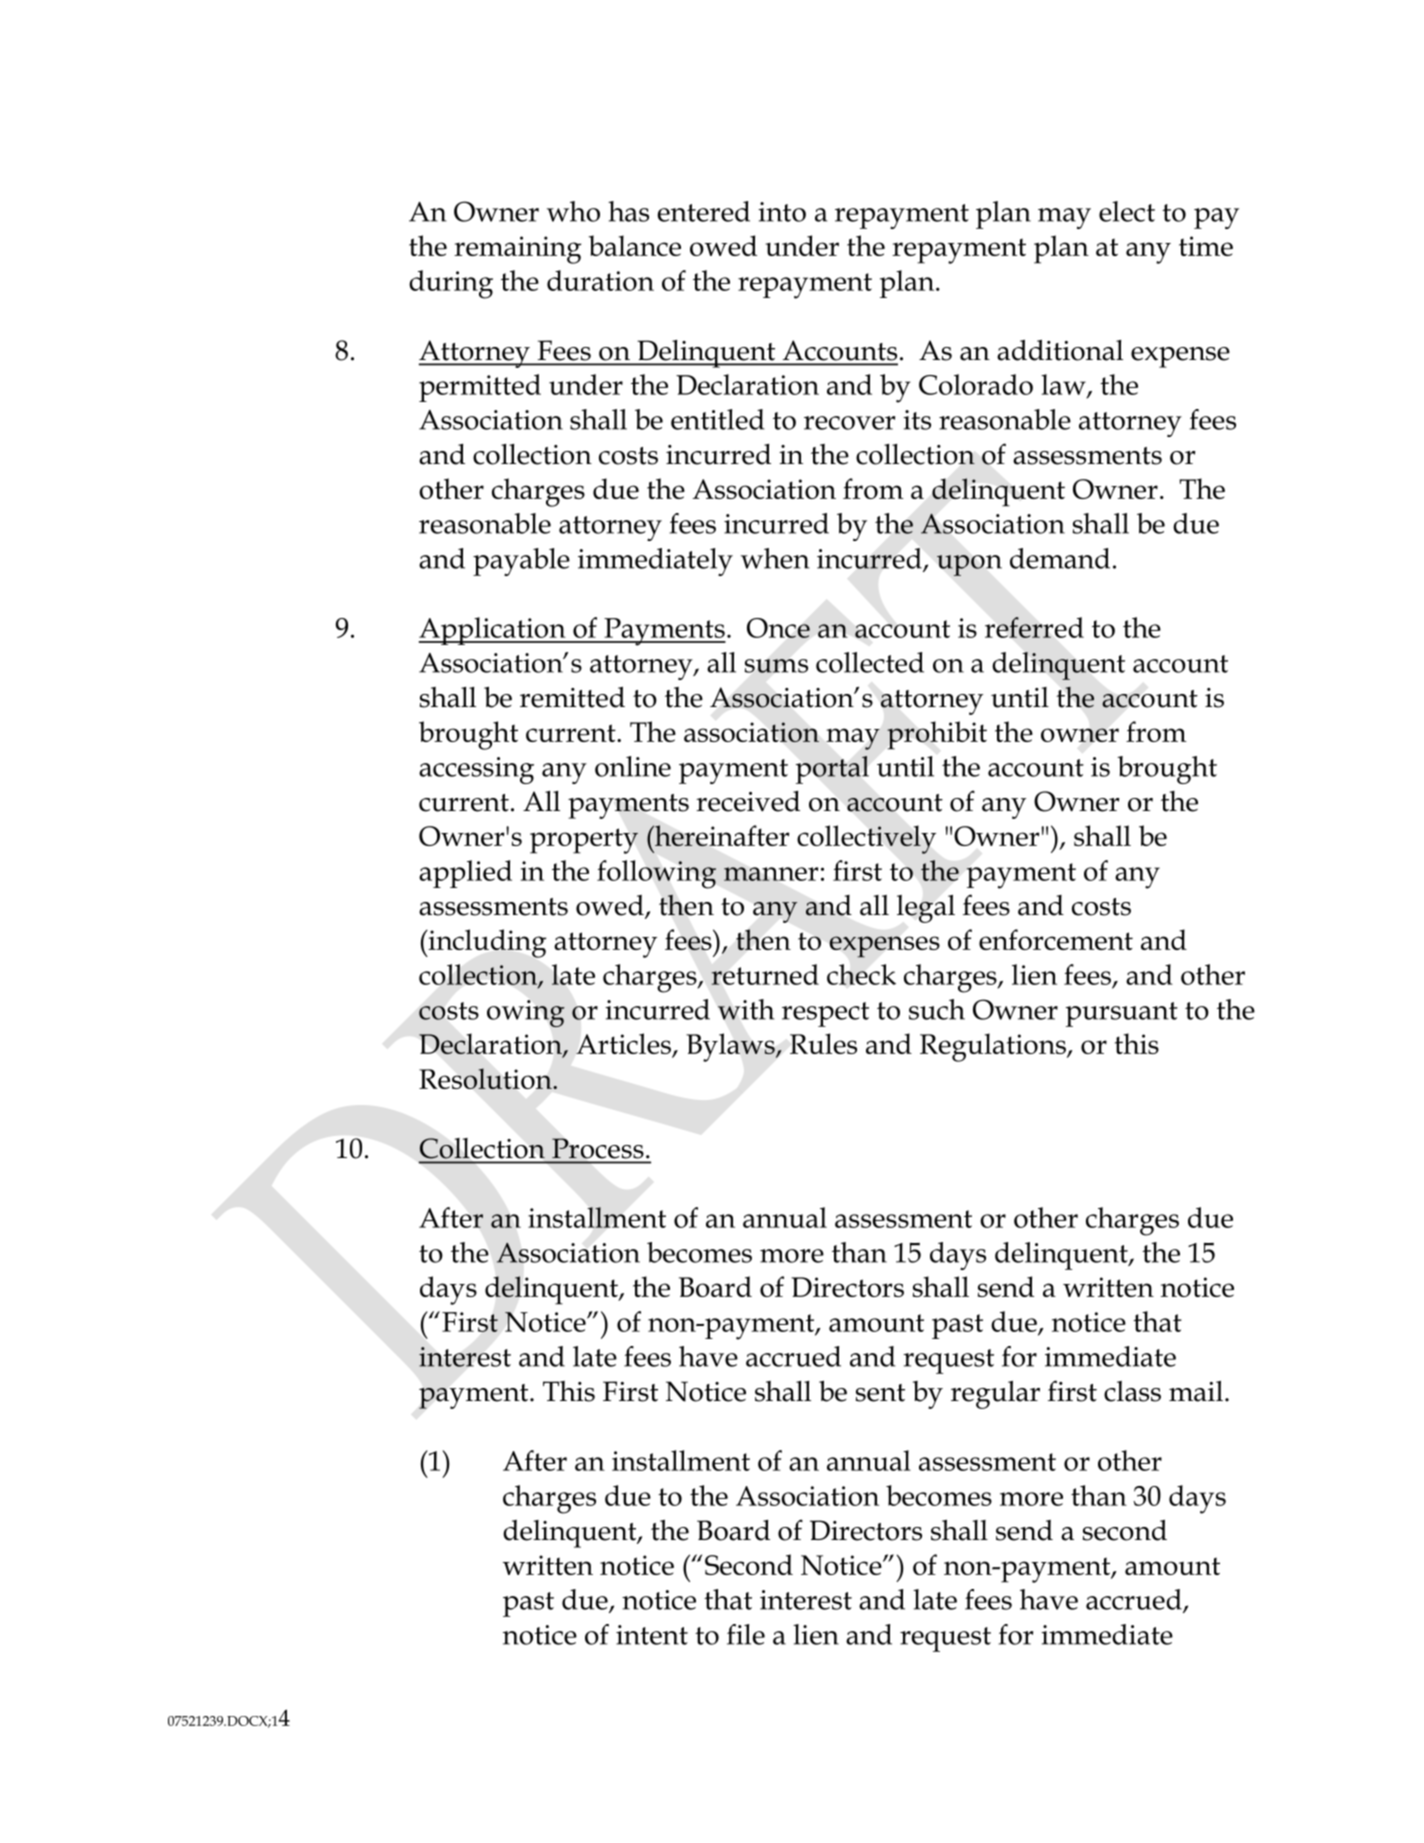 The image size is (1424, 1843). I want to click on including, so click(486, 943).
